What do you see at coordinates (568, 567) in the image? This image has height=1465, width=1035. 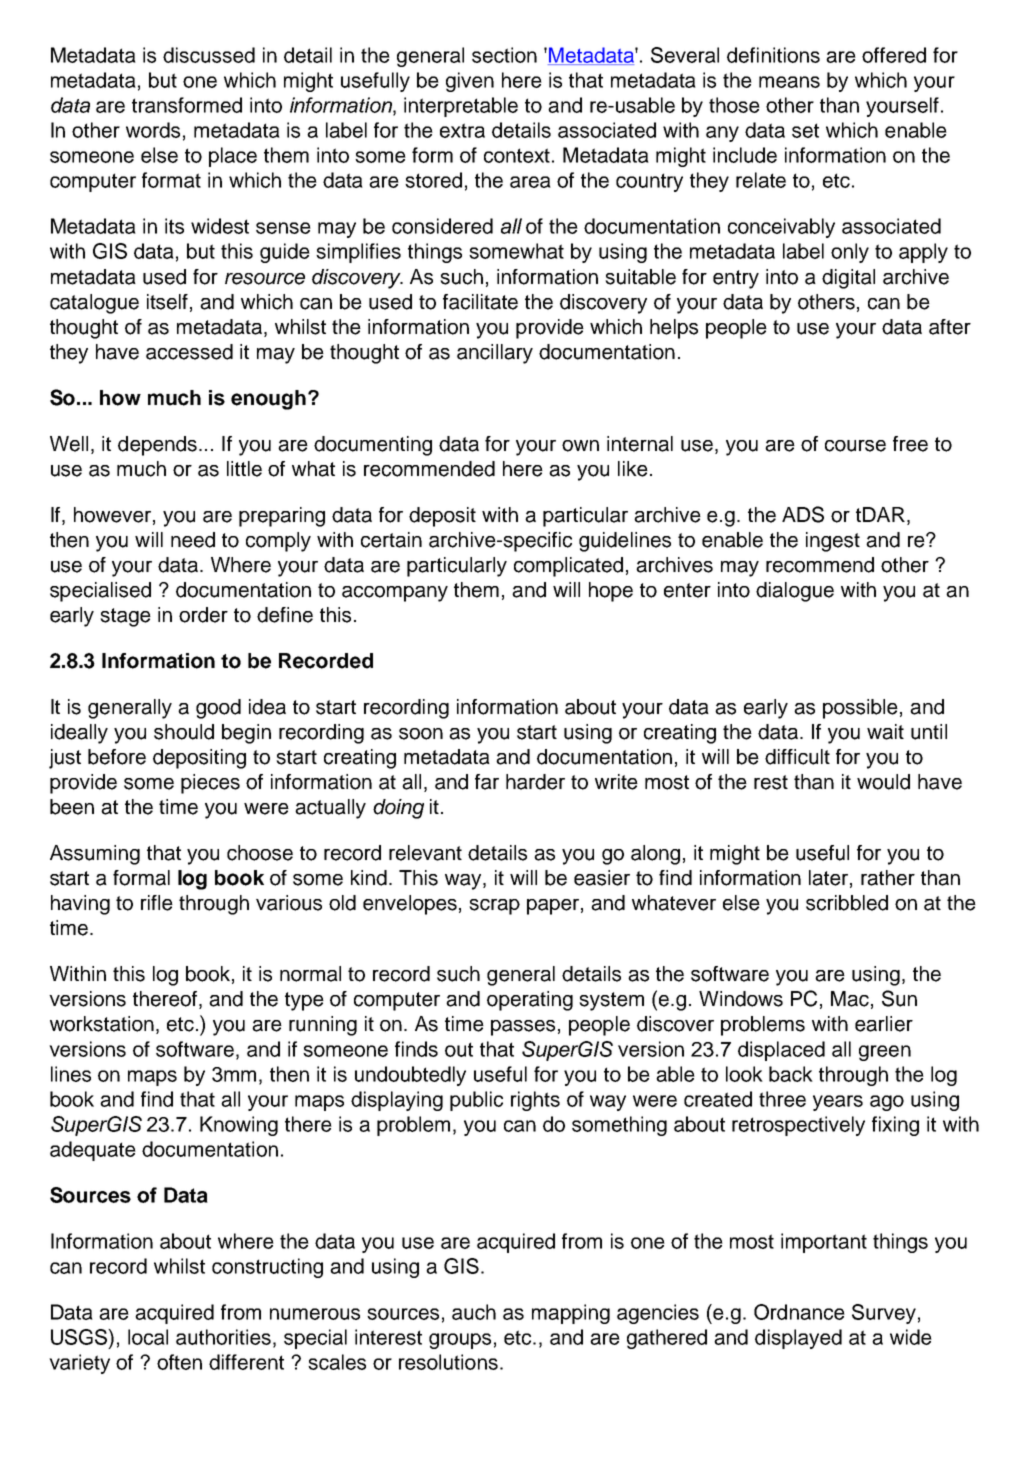 I see `complicated` at bounding box center [568, 567].
